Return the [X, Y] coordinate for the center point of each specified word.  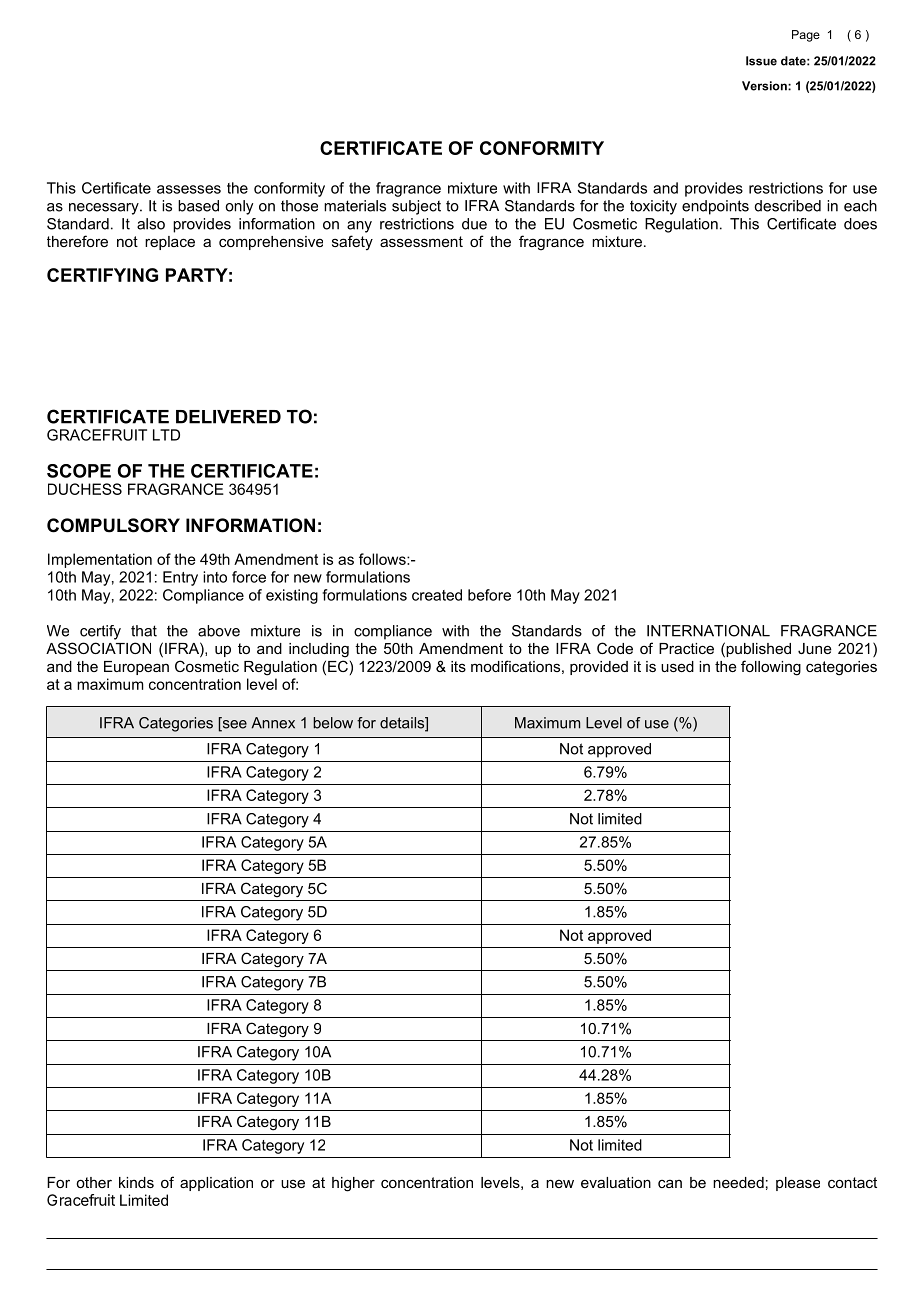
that [144, 631]
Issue [761, 61]
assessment [421, 241]
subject [416, 207]
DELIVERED [228, 417]
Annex [273, 723]
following [771, 668]
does [860, 224]
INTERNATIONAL [708, 631]
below [333, 723]
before [489, 595]
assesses [189, 189]
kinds [136, 1182]
